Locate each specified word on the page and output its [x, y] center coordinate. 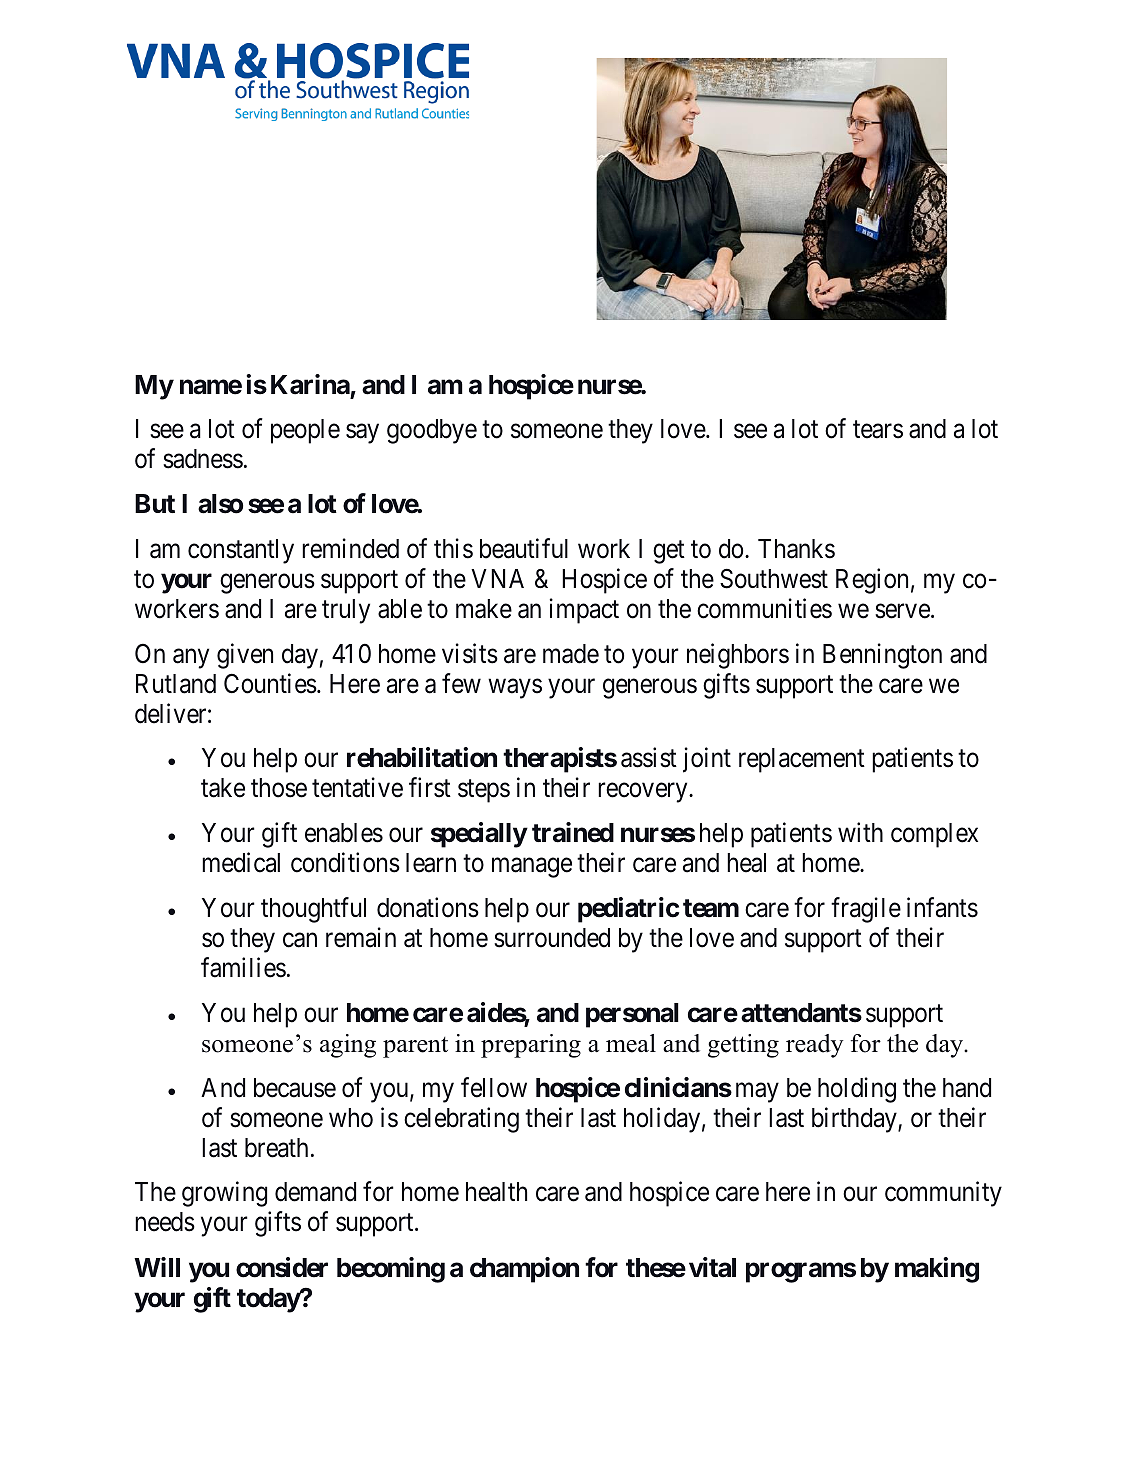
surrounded [552, 938]
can [300, 940]
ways [515, 689]
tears [878, 430]
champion [524, 1270]
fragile [866, 910]
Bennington [882, 656]
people [305, 431]
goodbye [432, 431]
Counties [270, 683]
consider [282, 1267]
